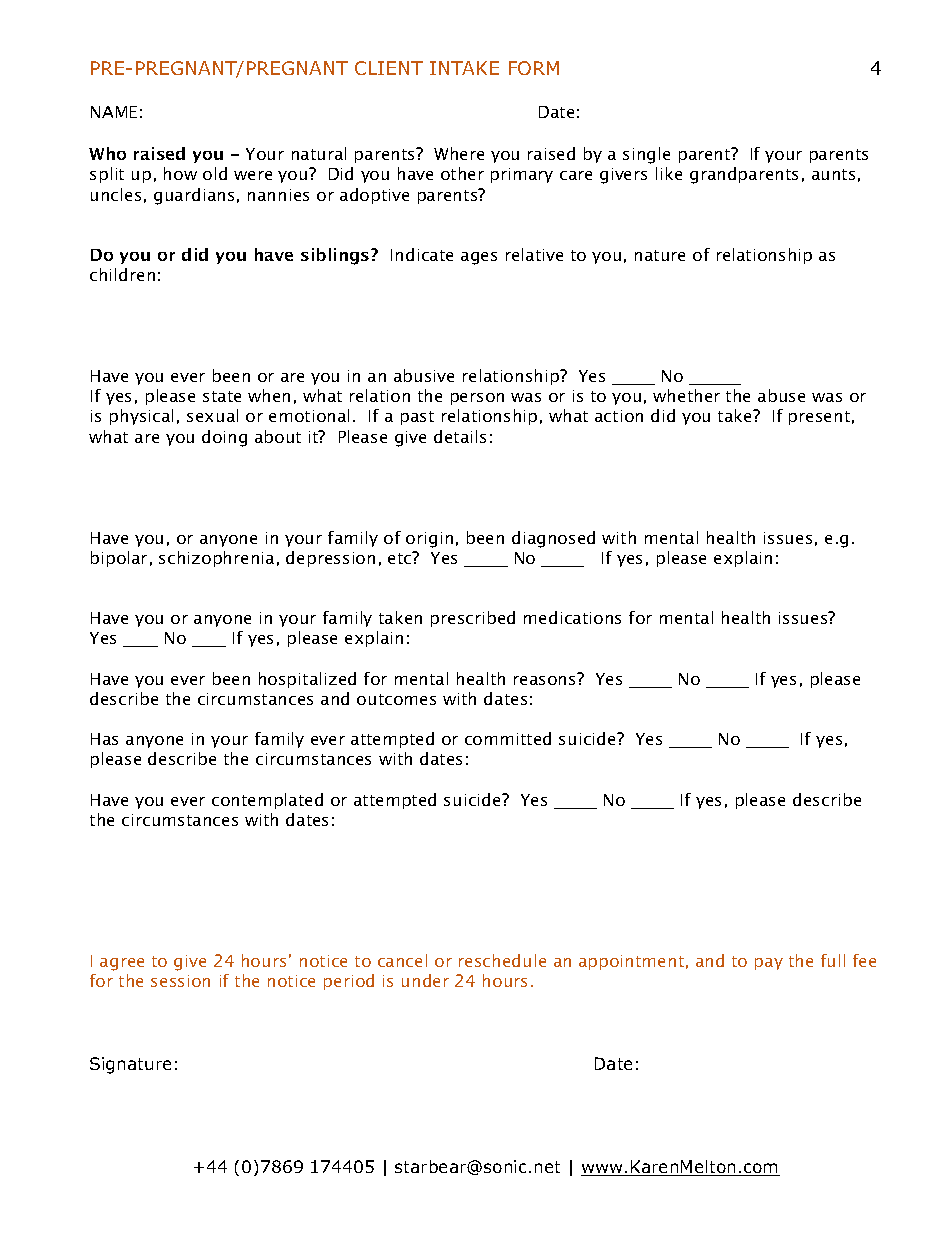  I want to click on present, so click(819, 418).
